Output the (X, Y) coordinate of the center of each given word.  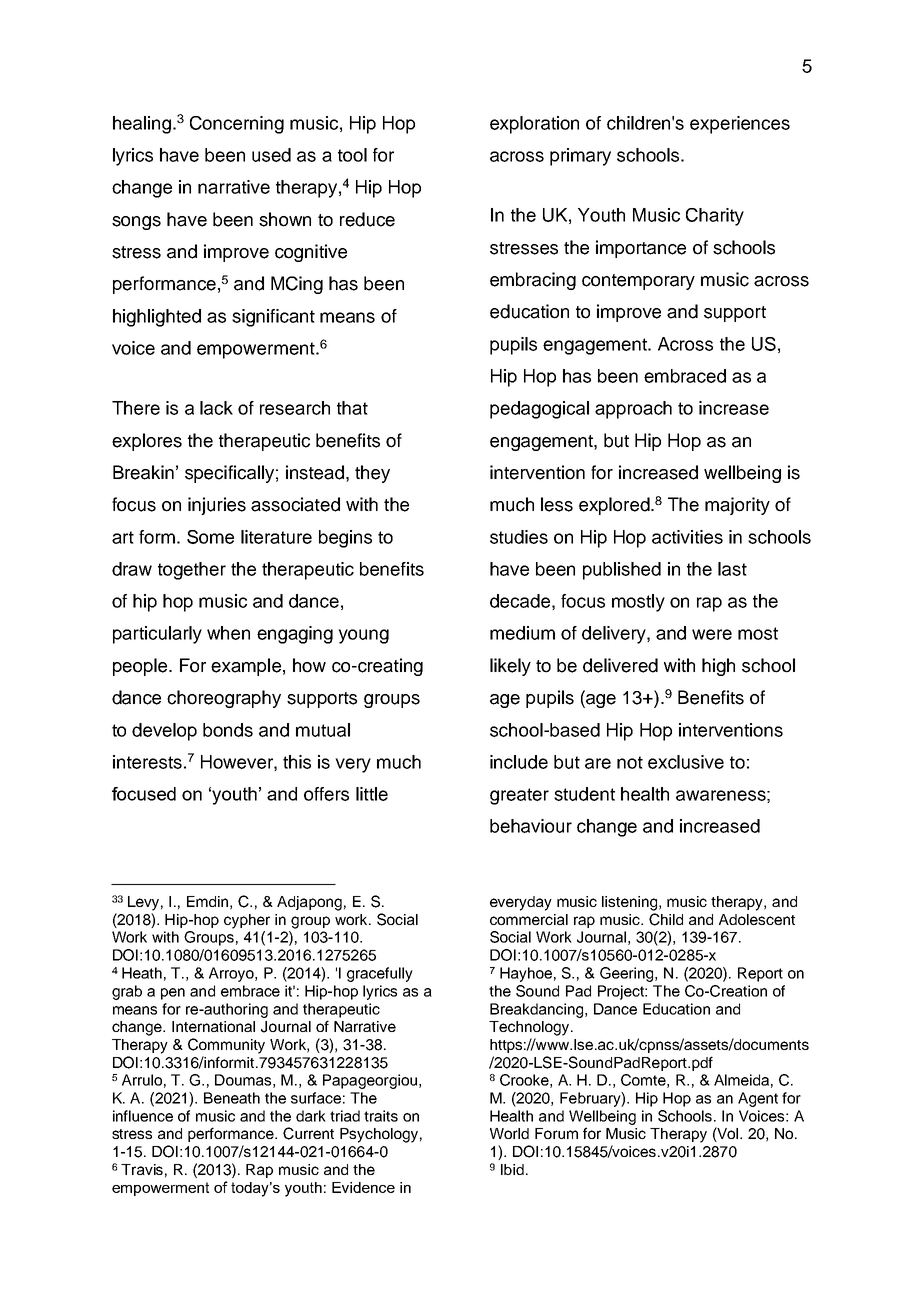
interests (147, 762)
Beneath (232, 1098)
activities (687, 537)
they (372, 474)
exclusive (686, 762)
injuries (217, 506)
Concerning (237, 125)
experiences (740, 125)
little (372, 794)
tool (352, 155)
